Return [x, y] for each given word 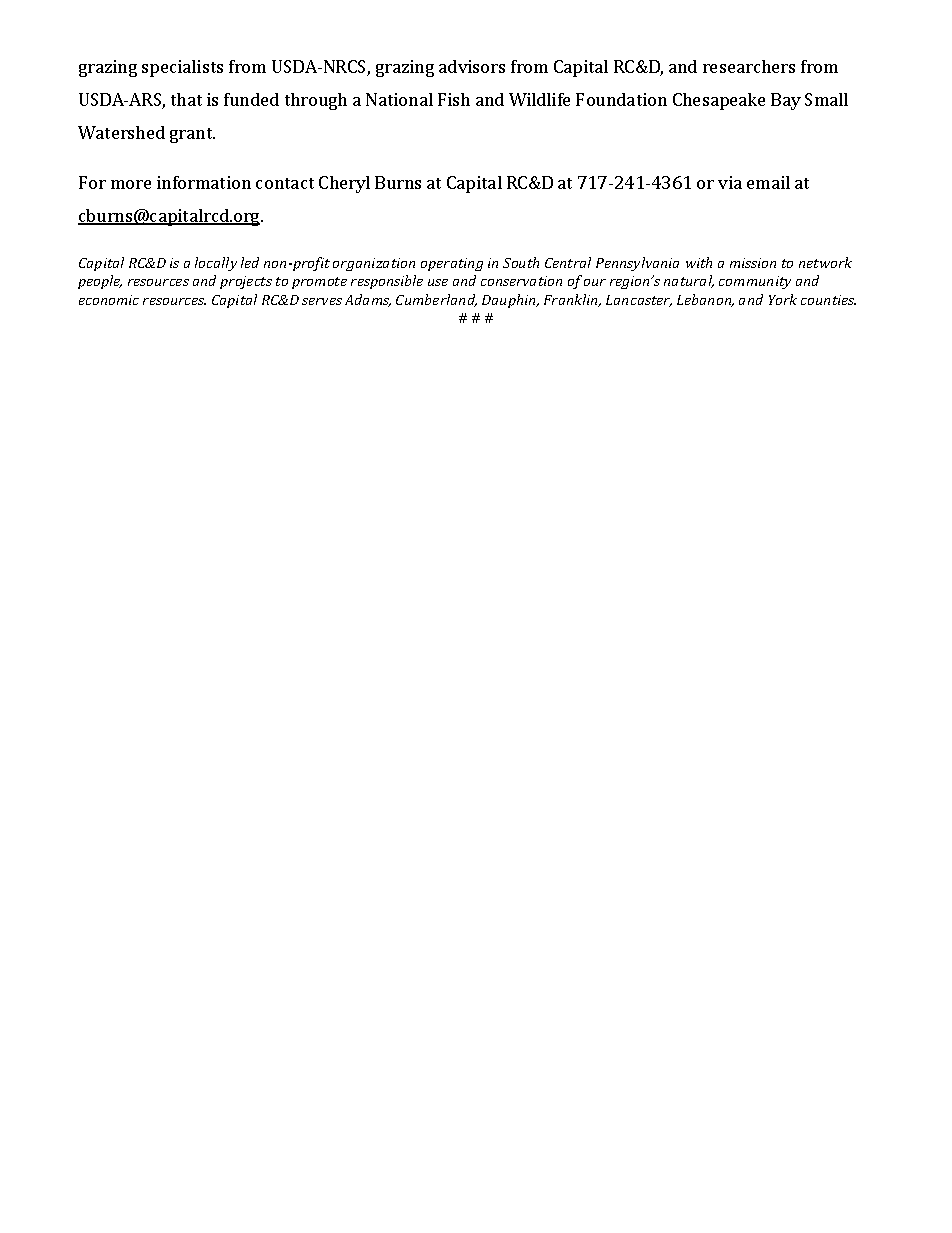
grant [192, 135]
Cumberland [436, 300]
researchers [749, 66]
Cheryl [344, 184]
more [131, 184]
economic [109, 300]
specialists [182, 68]
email [768, 182]
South [521, 262]
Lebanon [705, 300]
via [730, 182]
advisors [472, 66]
